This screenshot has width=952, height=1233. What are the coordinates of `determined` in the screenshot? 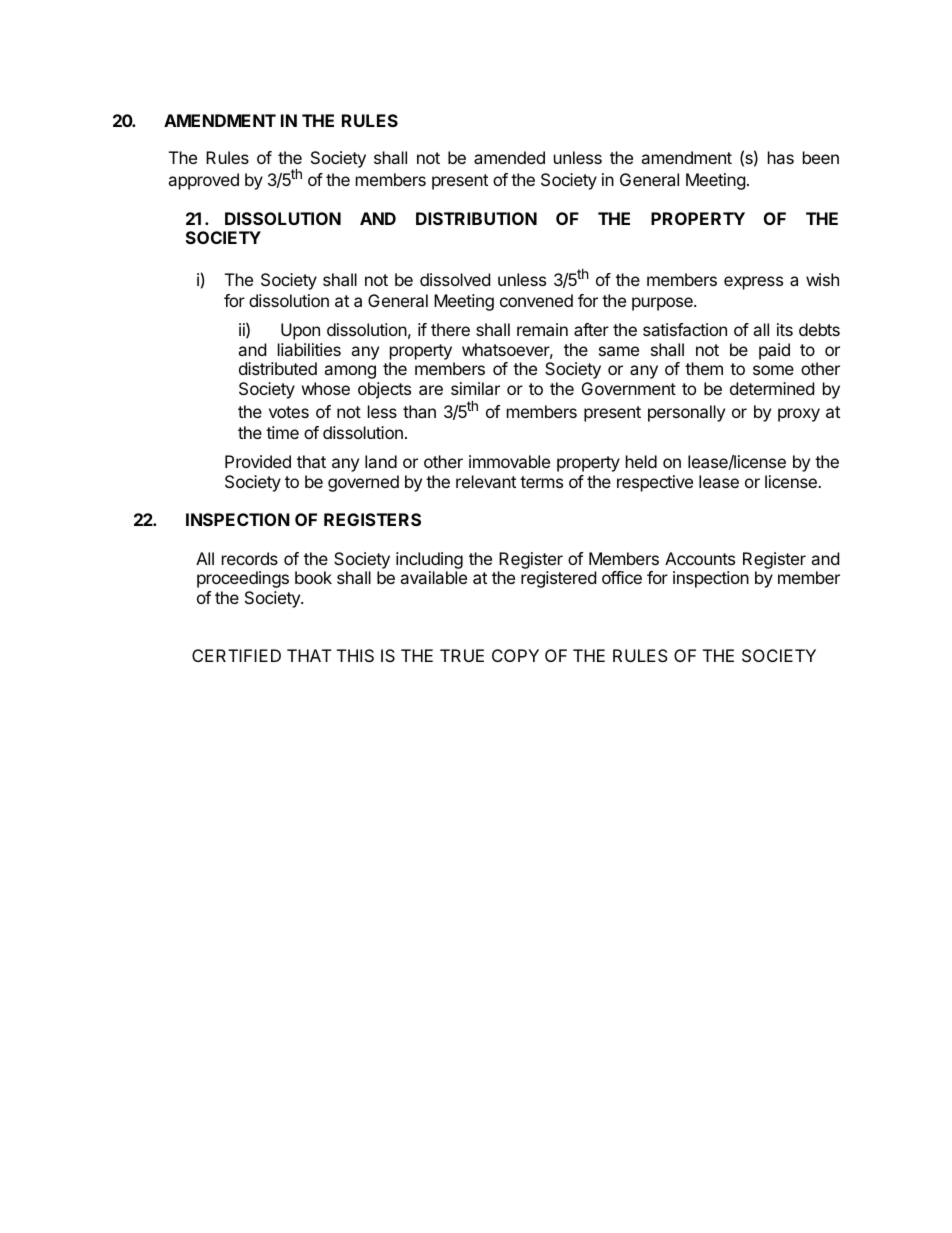 It's located at (772, 388).
